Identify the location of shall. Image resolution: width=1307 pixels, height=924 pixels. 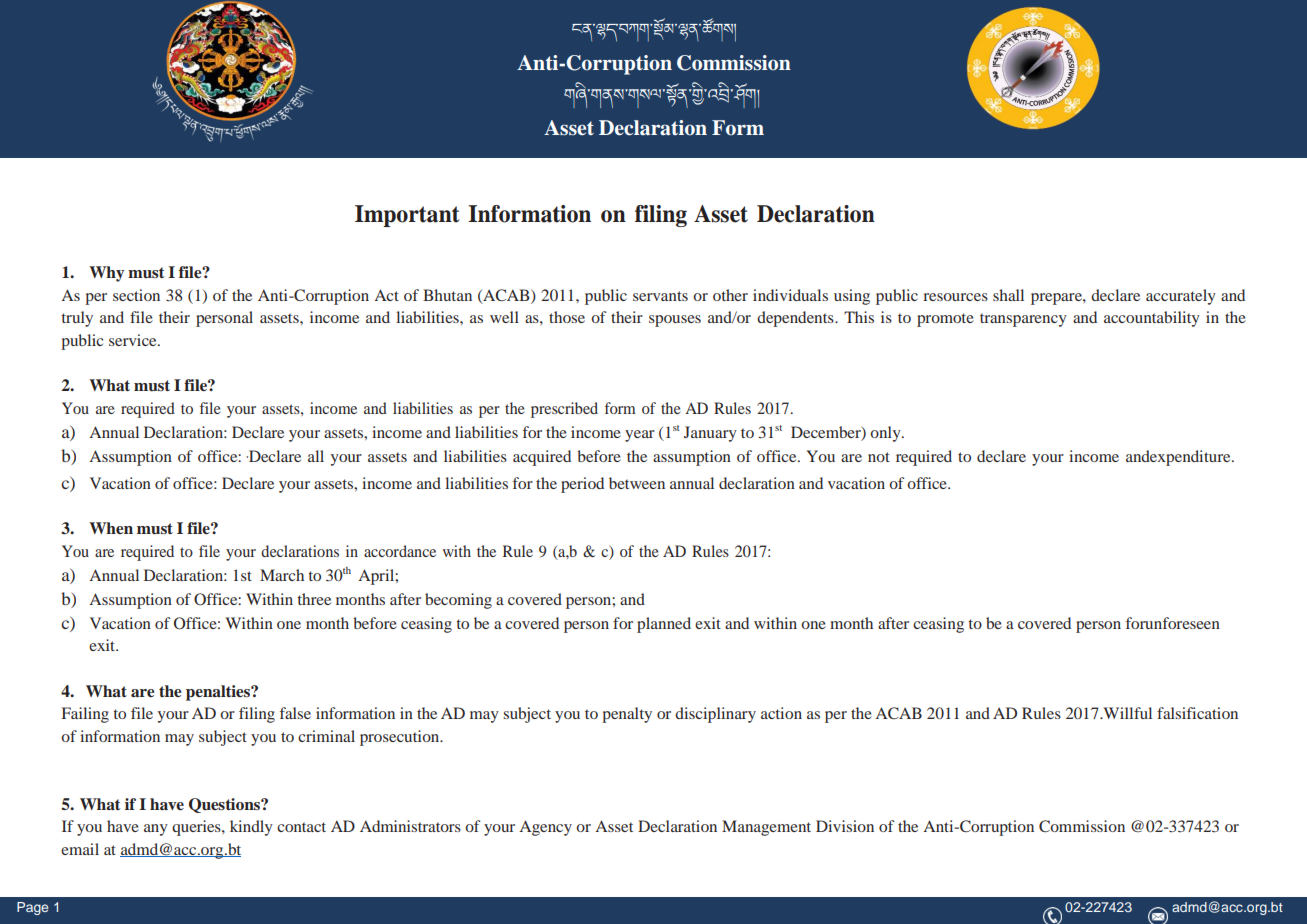
(1008, 295).
